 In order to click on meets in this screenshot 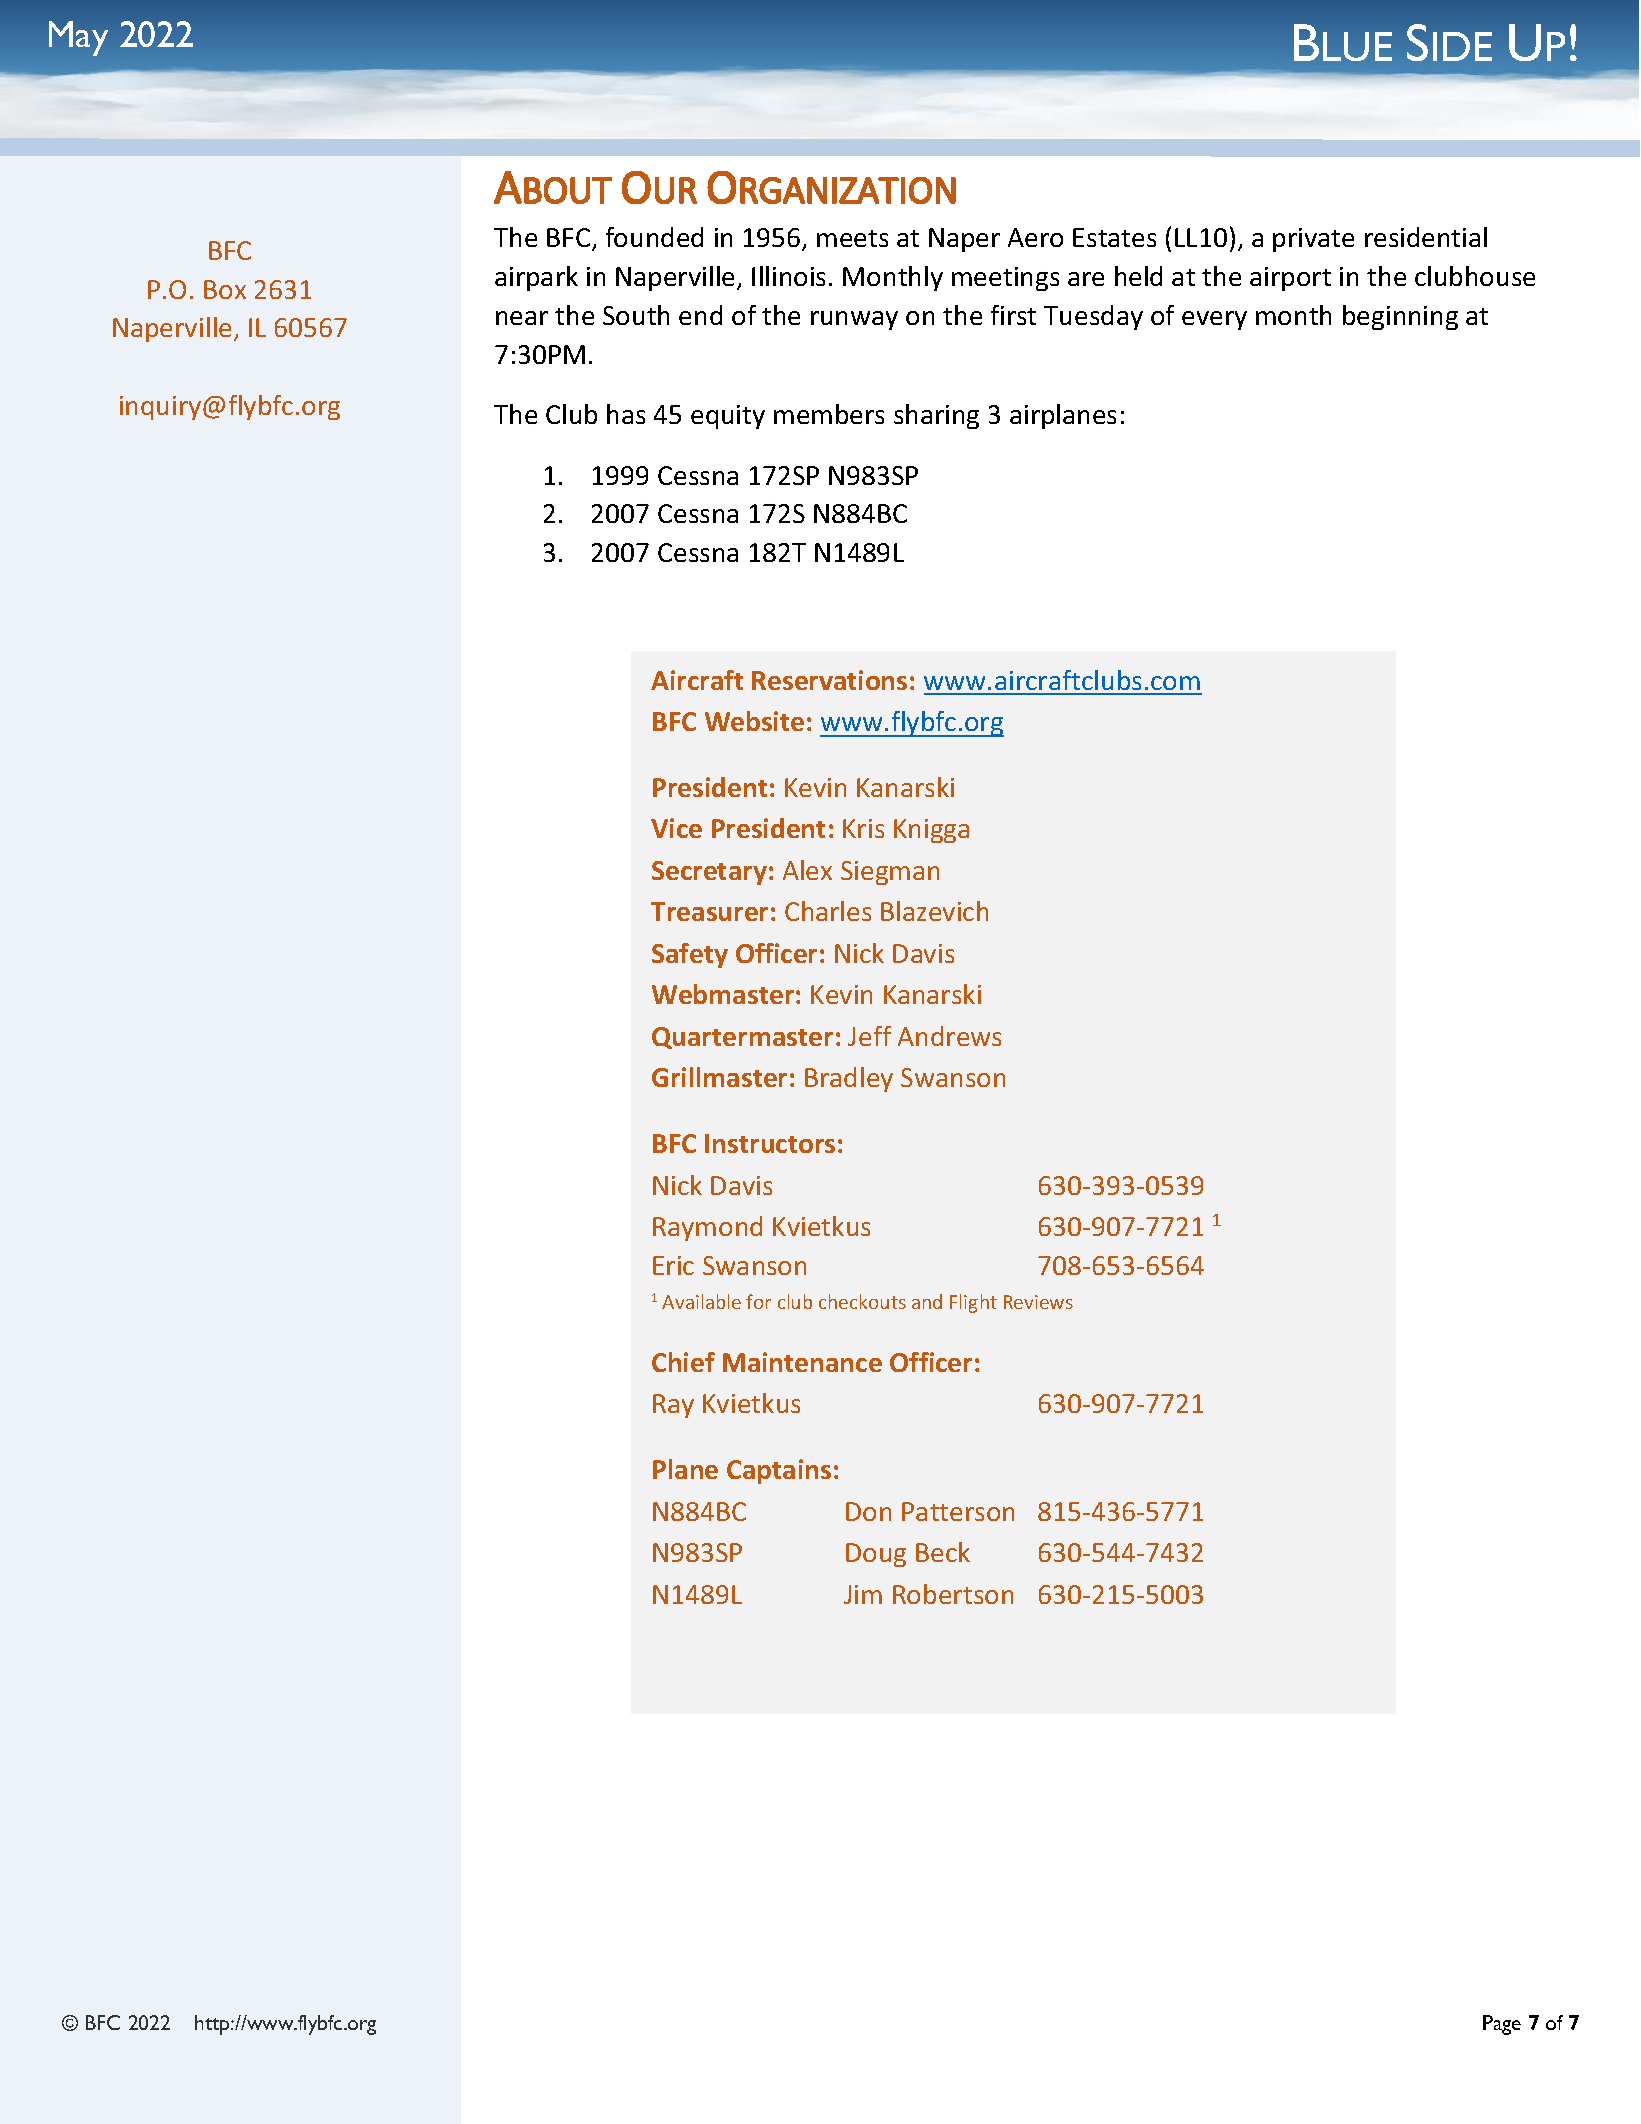, I will do `click(852, 238)`.
